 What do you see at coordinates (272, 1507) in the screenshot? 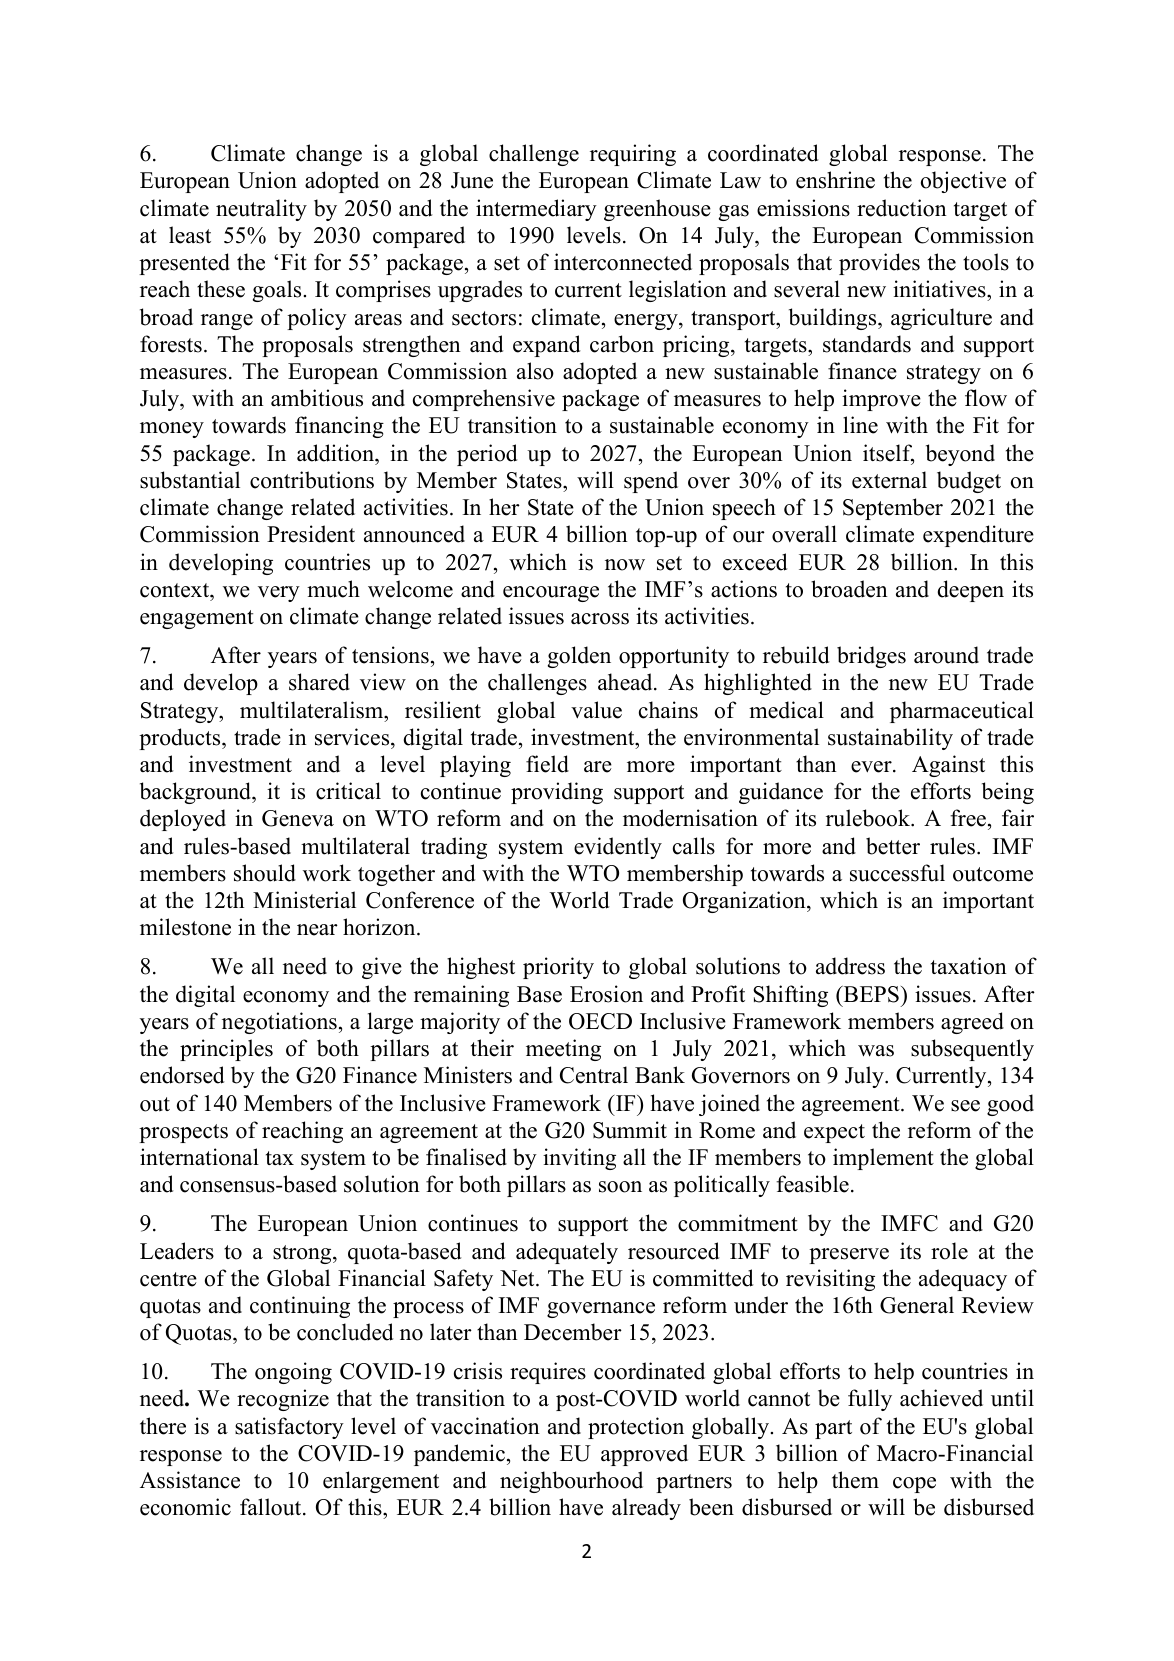
I see `fallout` at bounding box center [272, 1507].
